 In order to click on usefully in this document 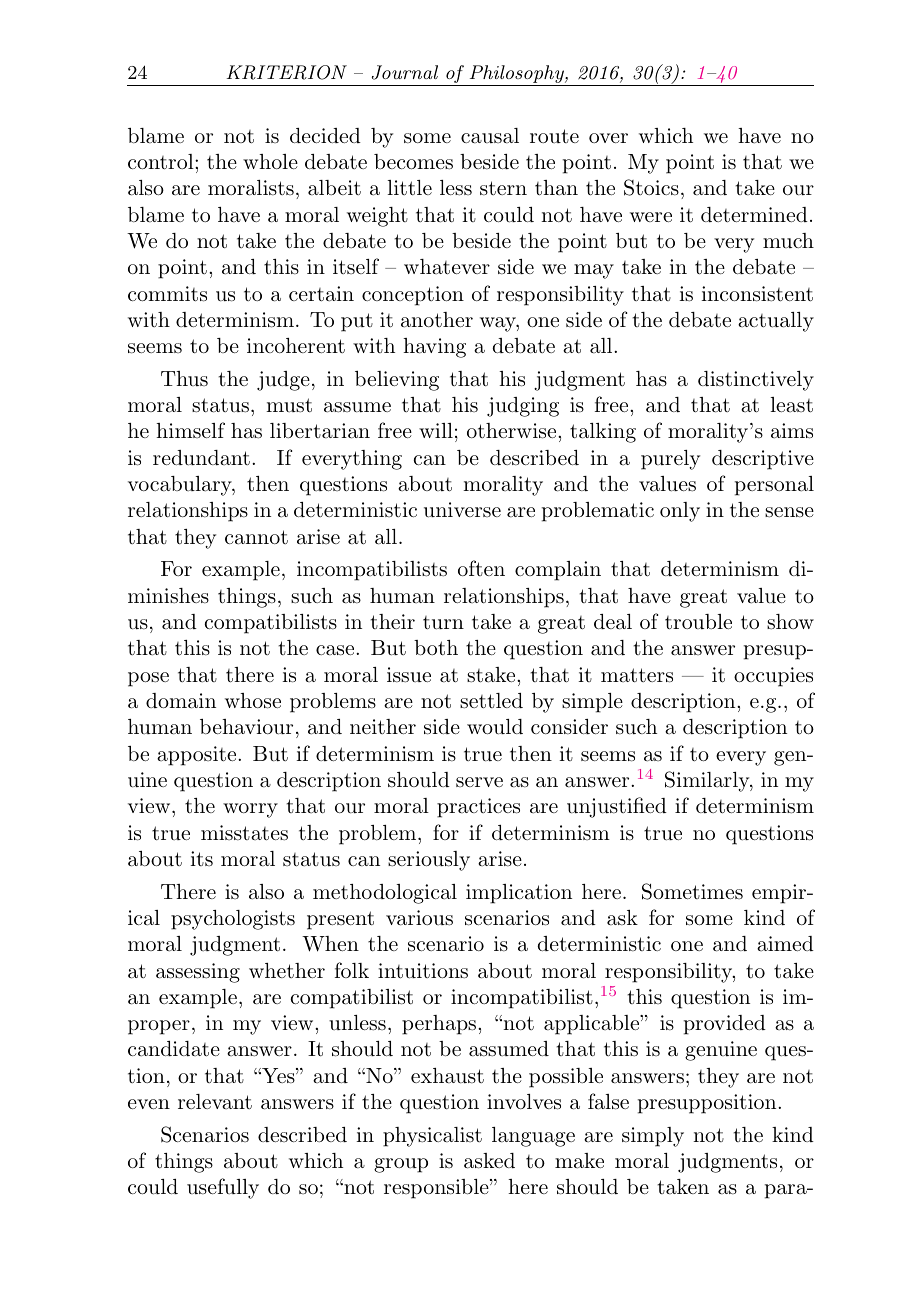, I will do `click(223, 1188)`.
